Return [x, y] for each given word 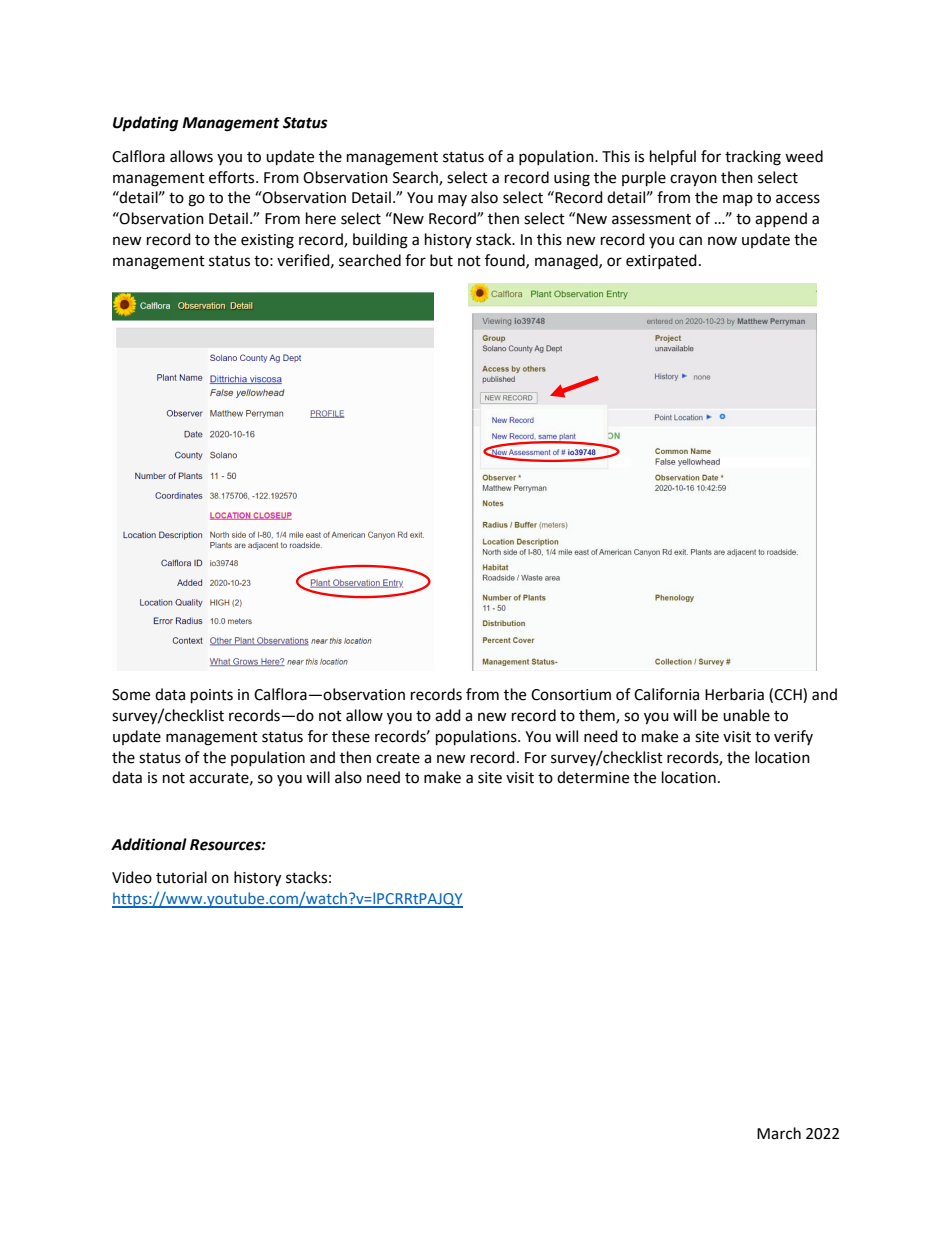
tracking [753, 158]
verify [793, 737]
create [398, 758]
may [452, 200]
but [441, 260]
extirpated [661, 261]
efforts [233, 177]
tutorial [181, 877]
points [212, 696]
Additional [149, 844]
